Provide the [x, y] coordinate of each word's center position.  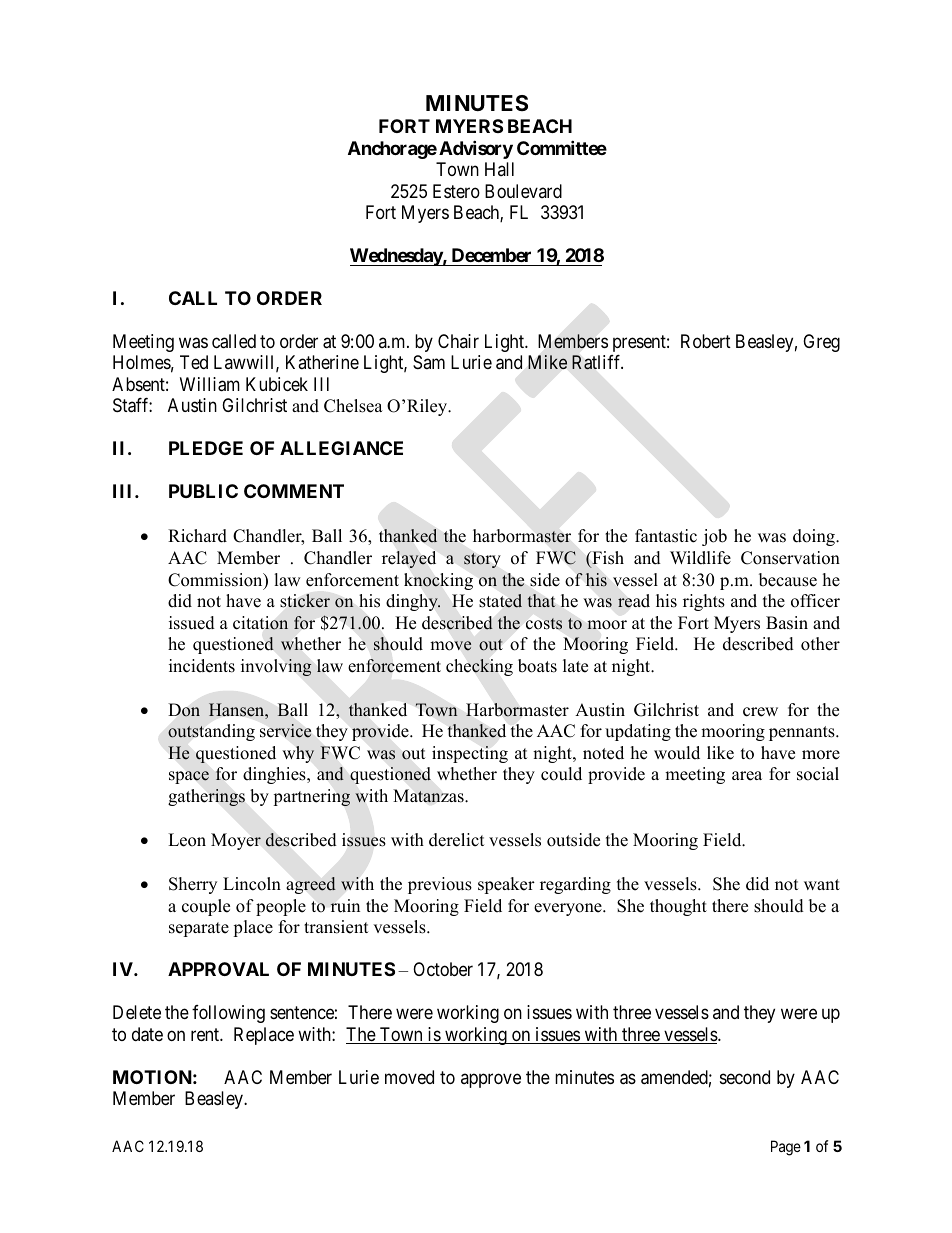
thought [678, 907]
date [147, 1034]
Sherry [193, 885]
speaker [506, 885]
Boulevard [523, 191]
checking [479, 667]
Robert [706, 341]
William [210, 384]
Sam [429, 362]
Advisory [476, 149]
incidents [202, 666]
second [745, 1077]
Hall [499, 169]
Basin [787, 623]
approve [491, 1080]
